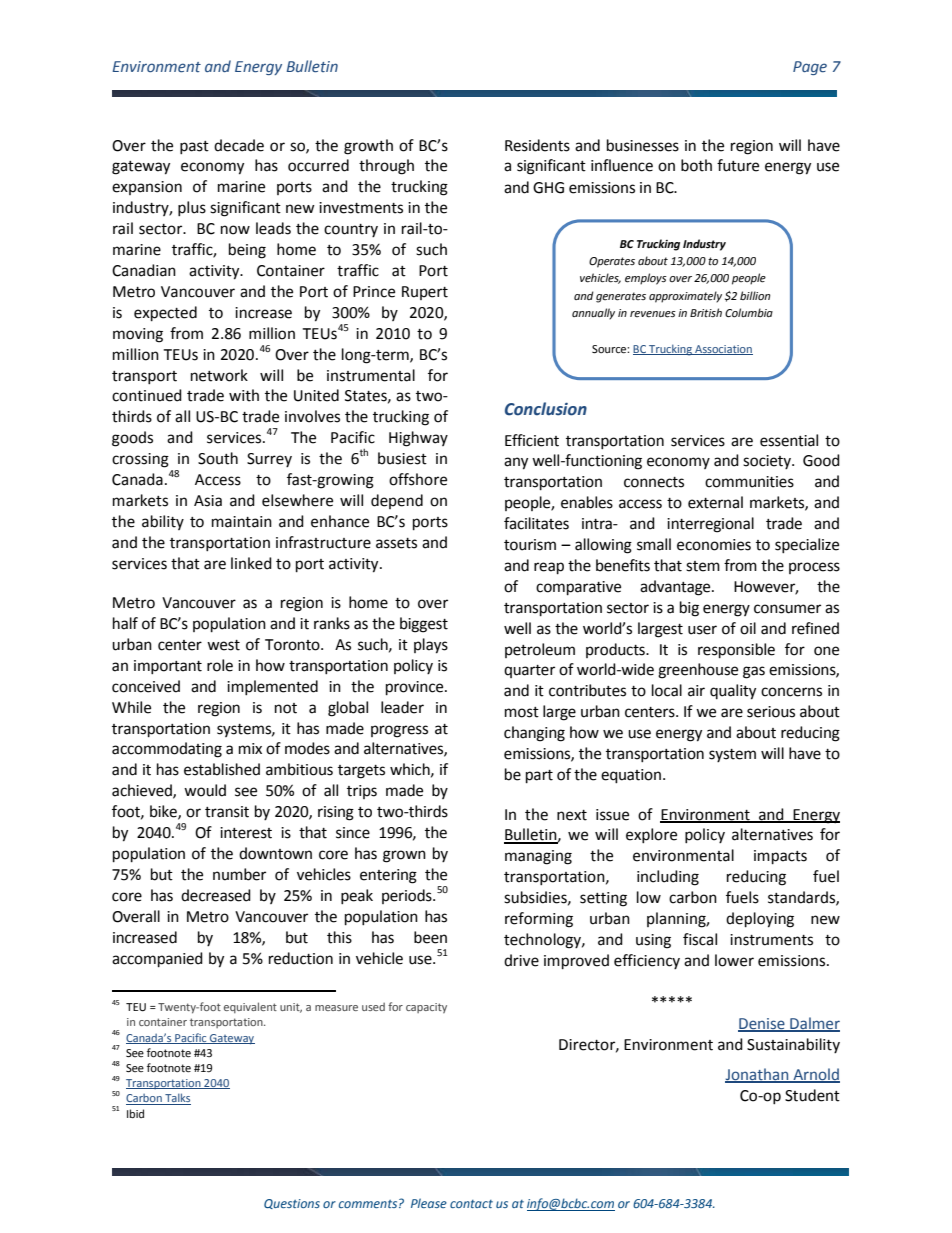 The width and height of the screenshot is (952, 1233). What do you see at coordinates (812, 1095) in the screenshot?
I see `Student` at bounding box center [812, 1095].
